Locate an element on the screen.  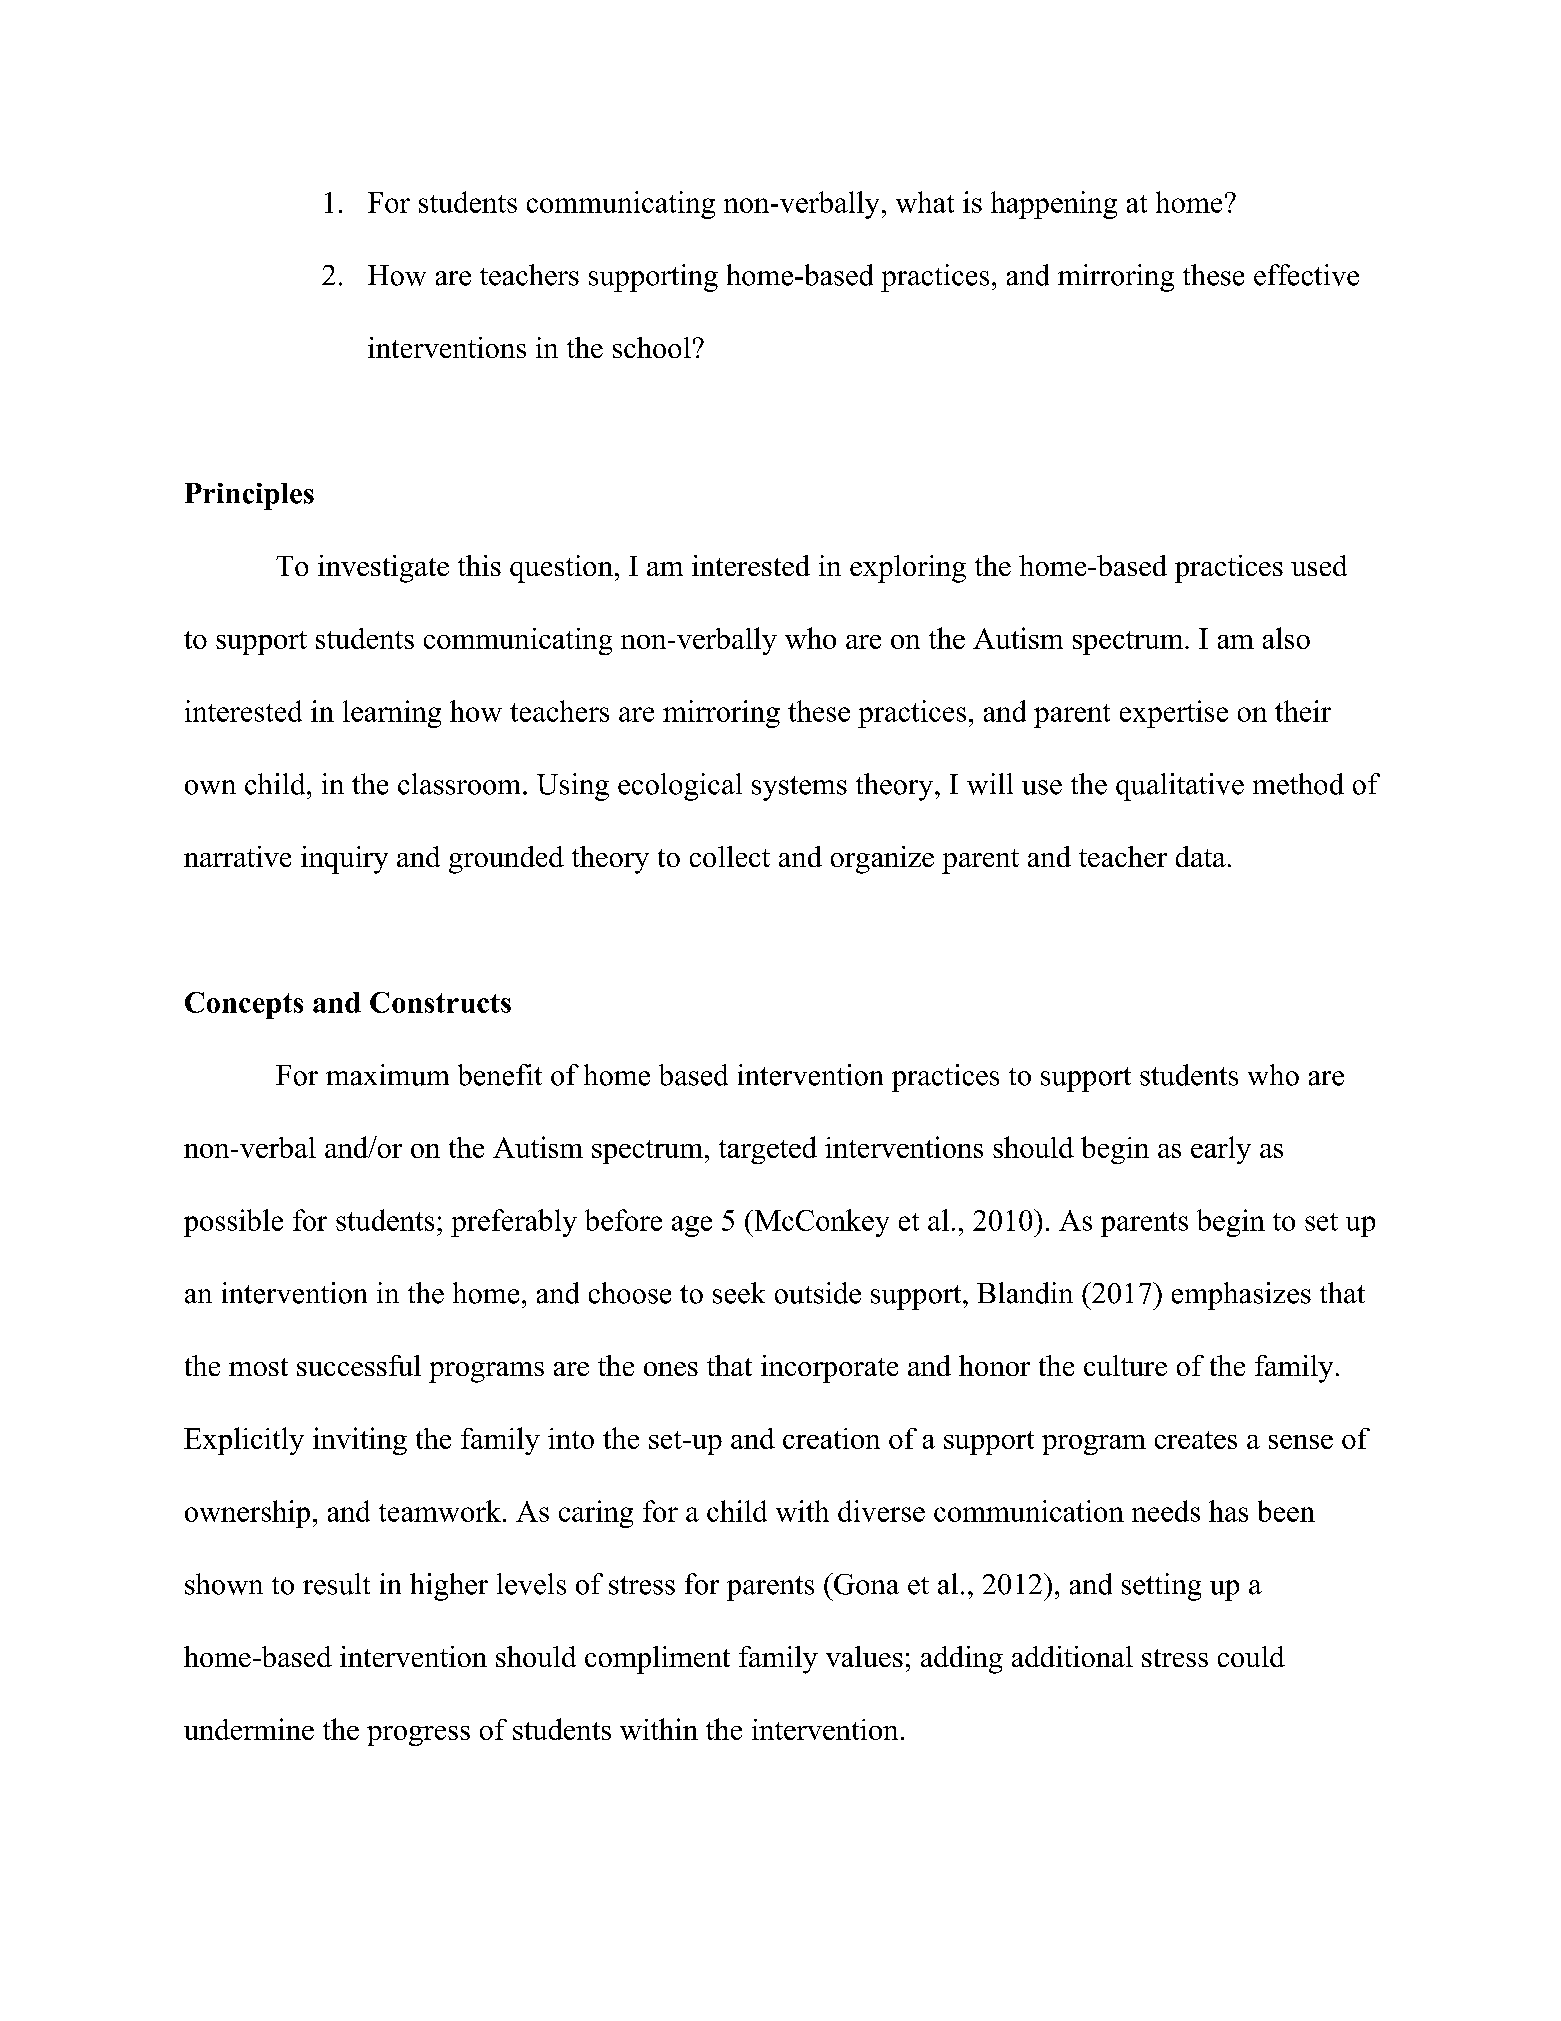
progress is located at coordinates (418, 1736).
